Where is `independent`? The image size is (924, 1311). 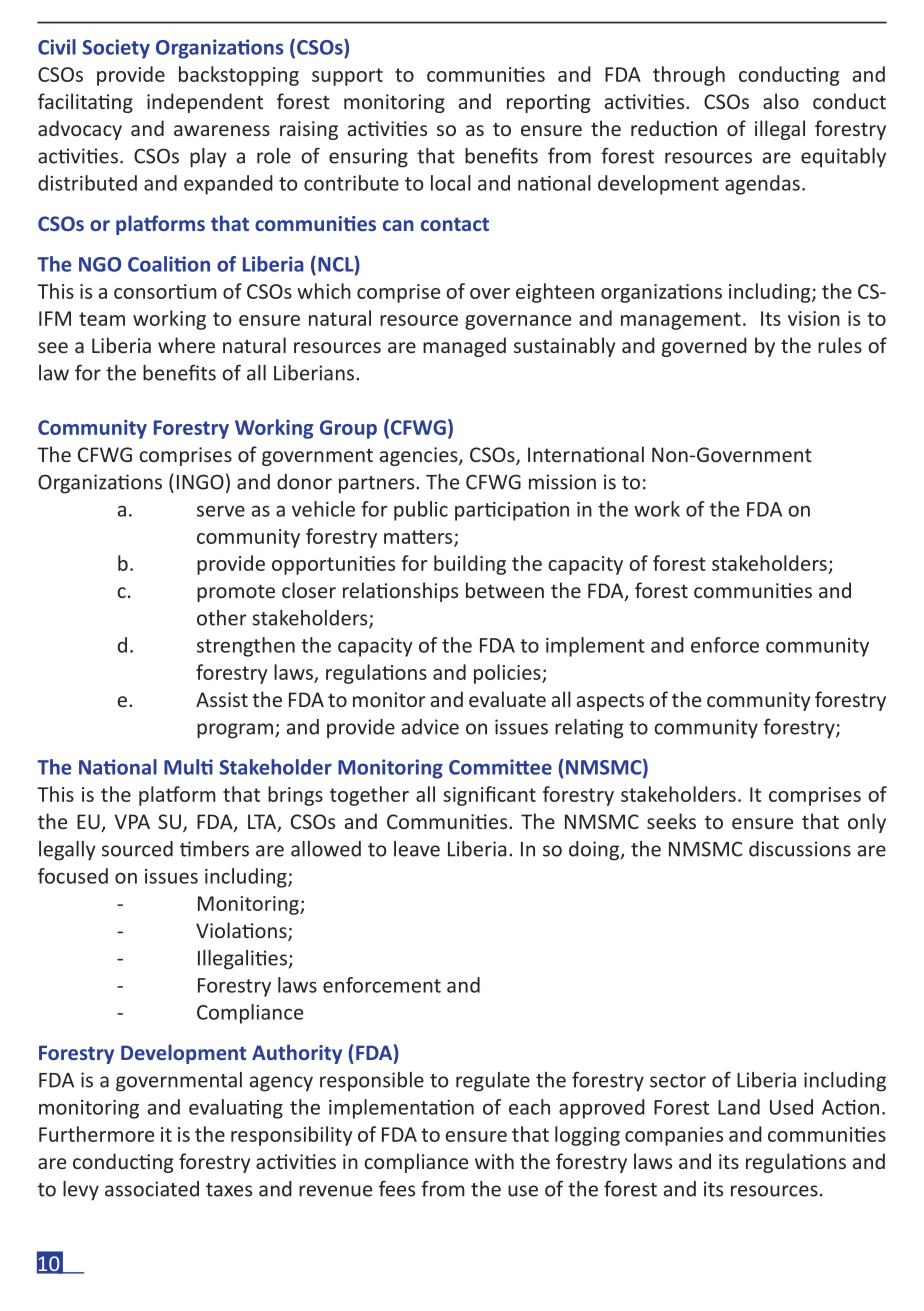 independent is located at coordinates (205, 103).
